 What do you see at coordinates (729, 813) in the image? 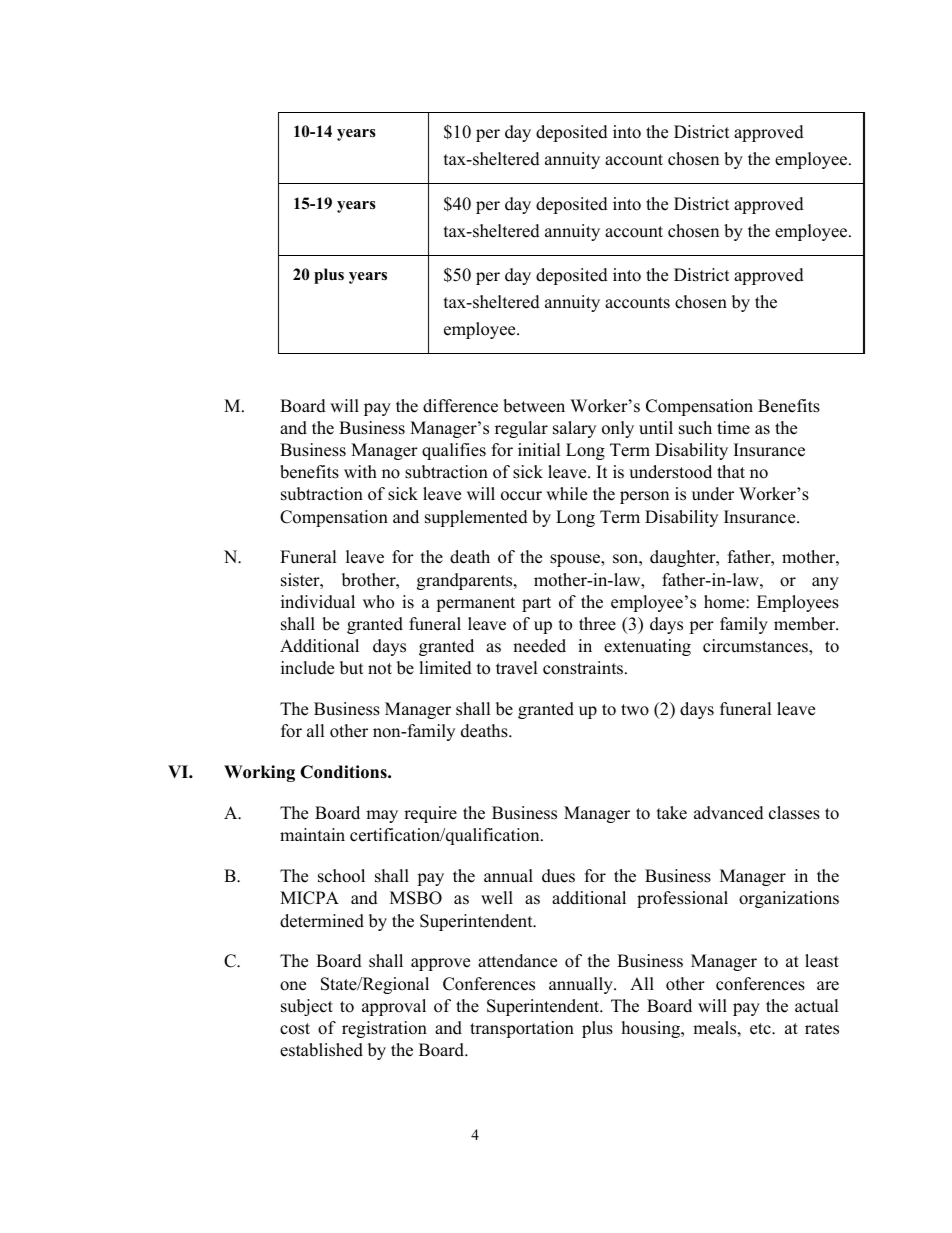
I see `advanced` at bounding box center [729, 813].
